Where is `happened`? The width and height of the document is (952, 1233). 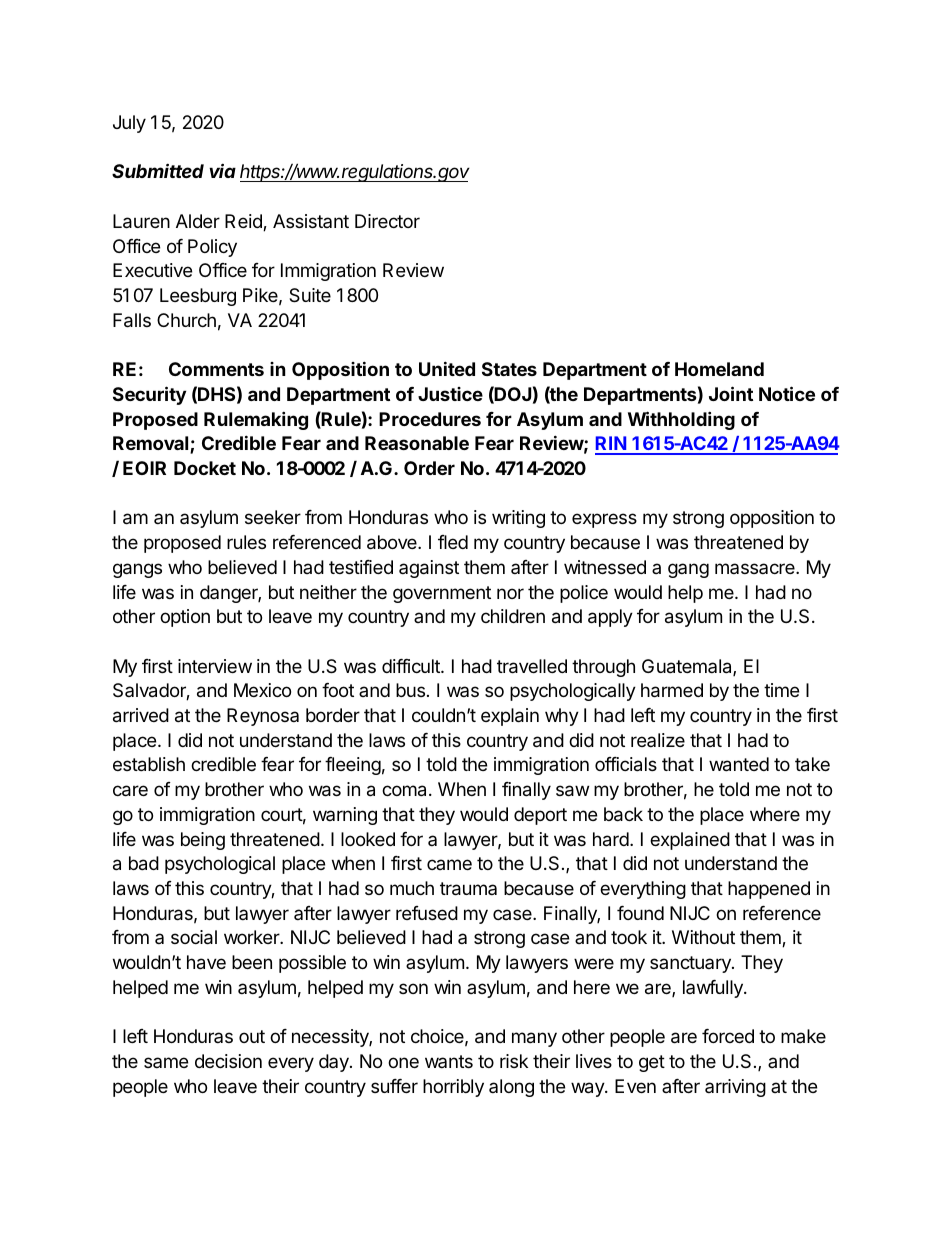 happened is located at coordinates (769, 890).
